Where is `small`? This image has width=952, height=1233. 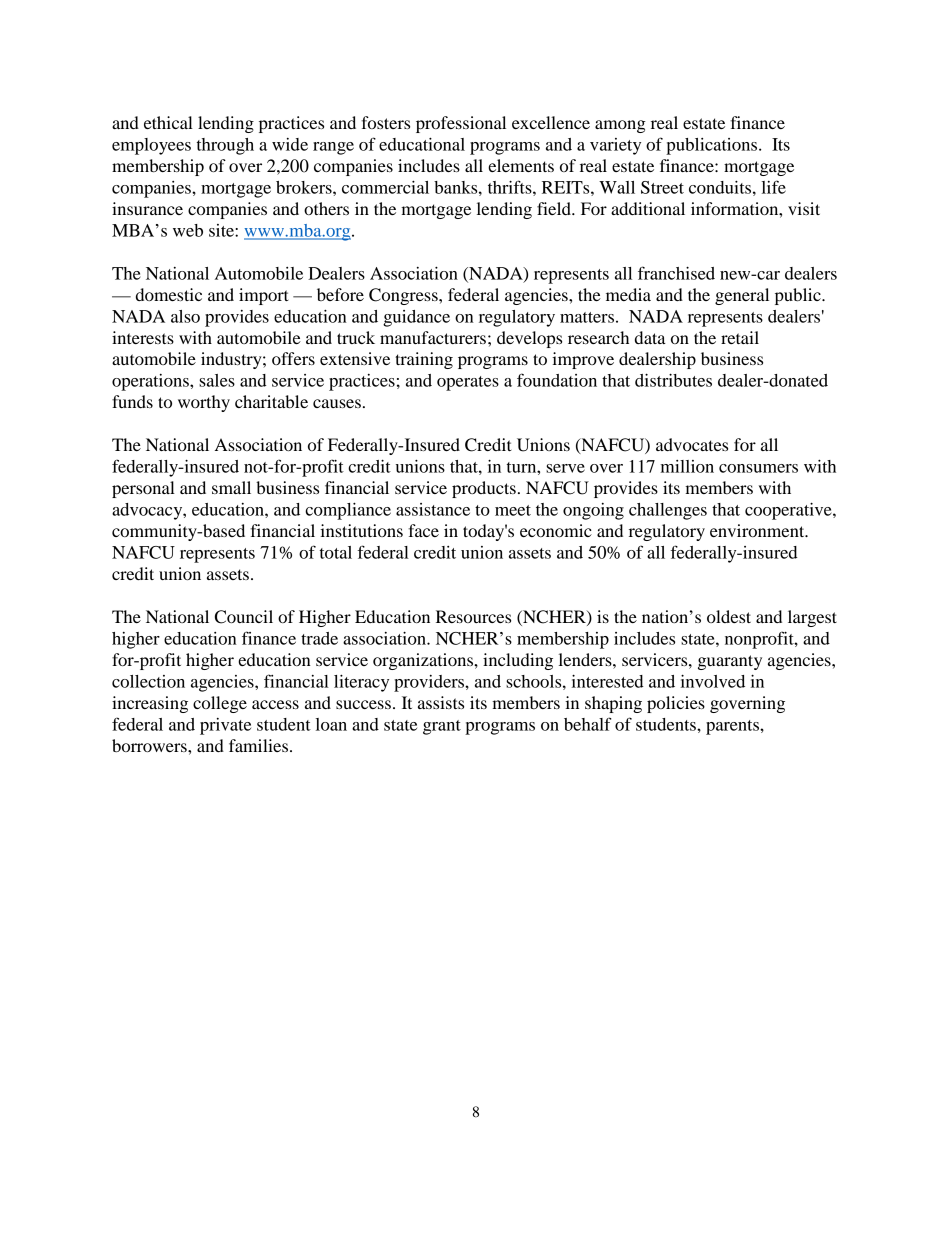 small is located at coordinates (231, 487).
